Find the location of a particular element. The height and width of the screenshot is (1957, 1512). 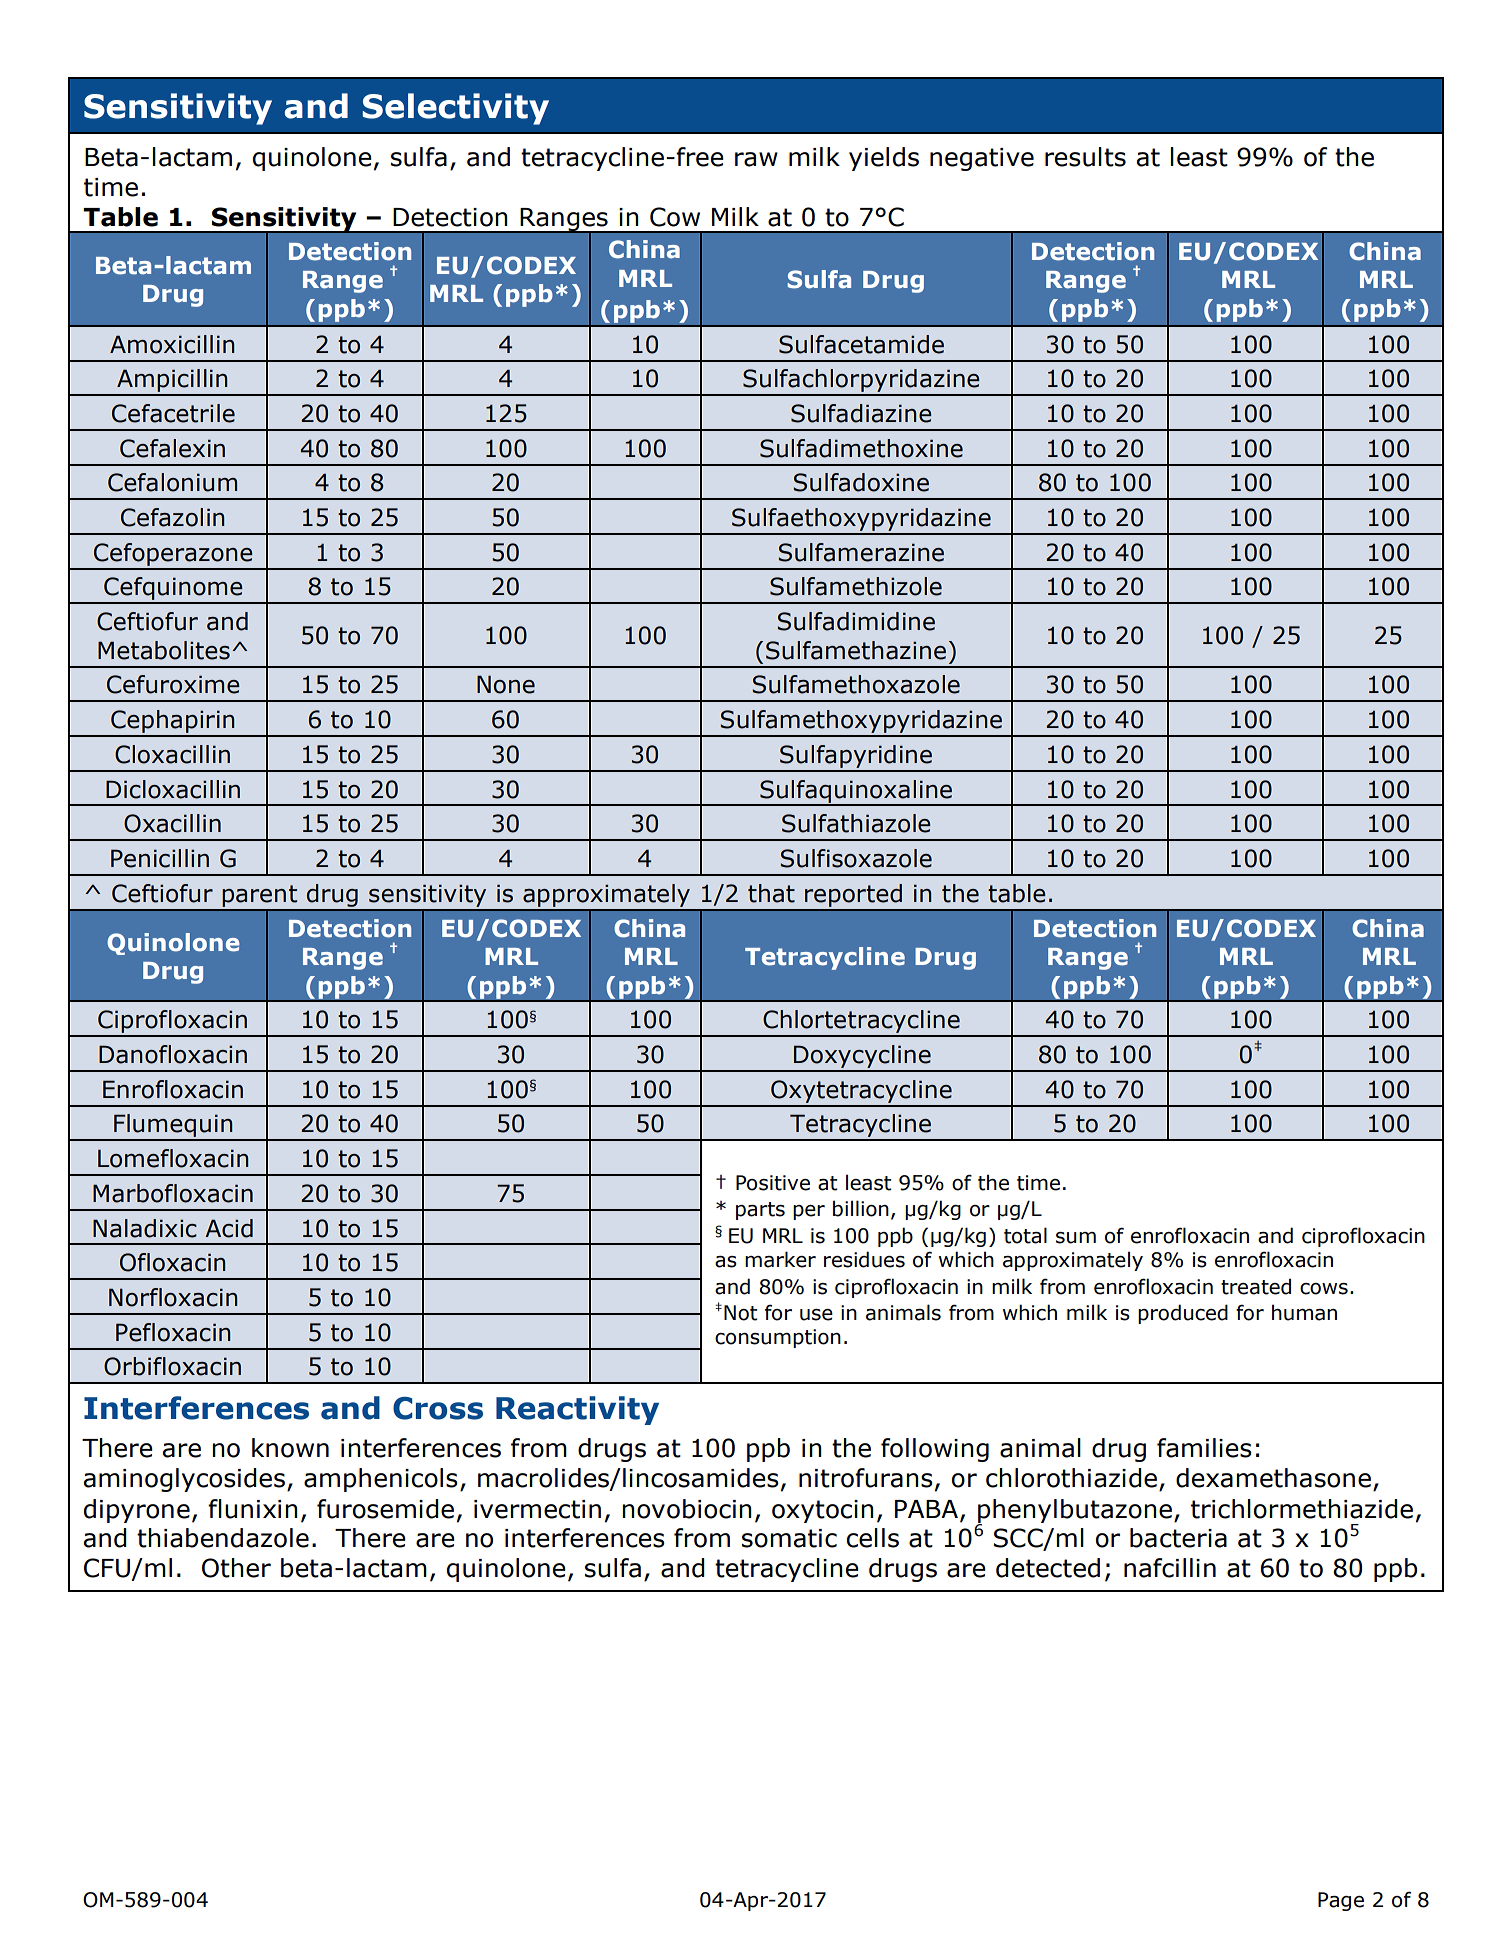

Metabolites is located at coordinates (164, 650).
